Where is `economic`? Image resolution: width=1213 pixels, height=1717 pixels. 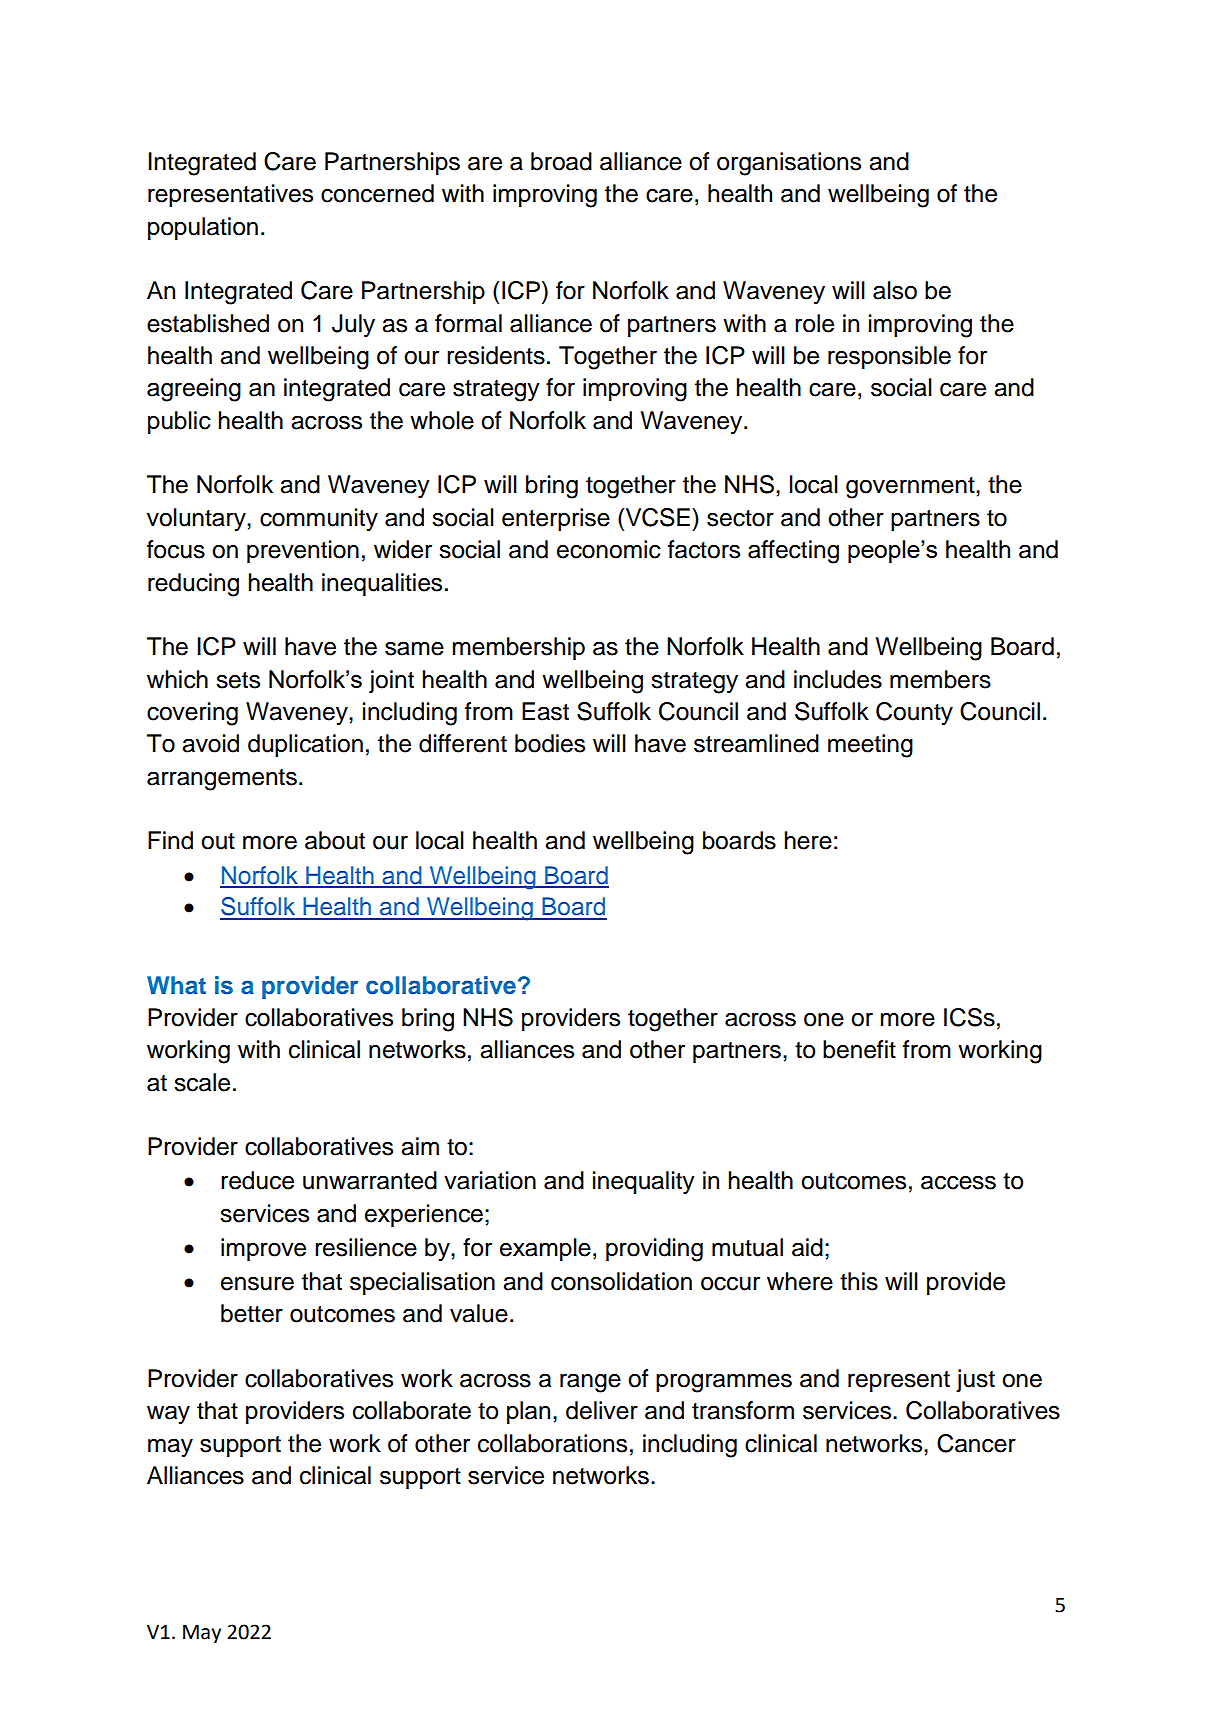
economic is located at coordinates (609, 549).
